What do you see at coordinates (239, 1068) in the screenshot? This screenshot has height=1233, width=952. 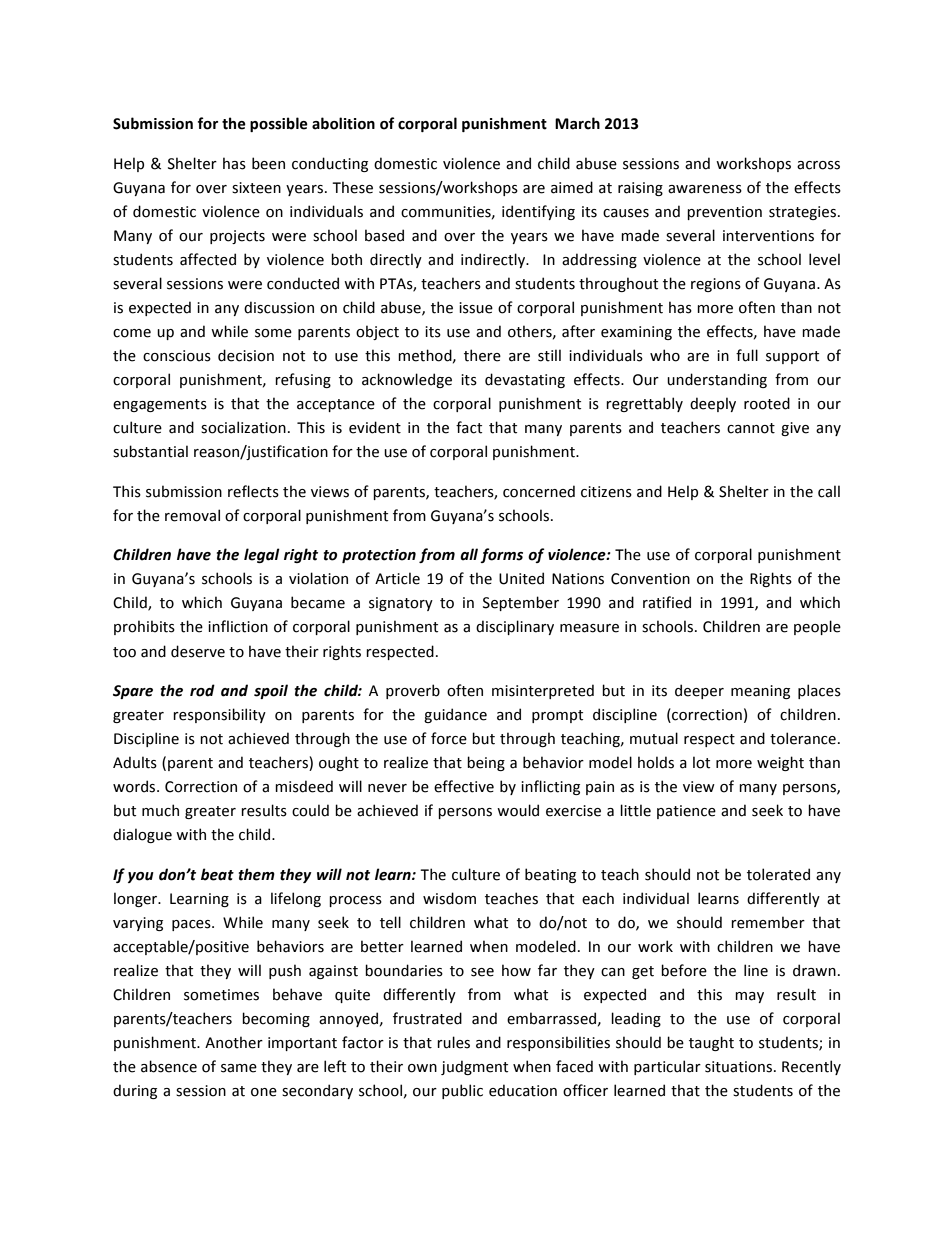 I see `same` at bounding box center [239, 1068].
